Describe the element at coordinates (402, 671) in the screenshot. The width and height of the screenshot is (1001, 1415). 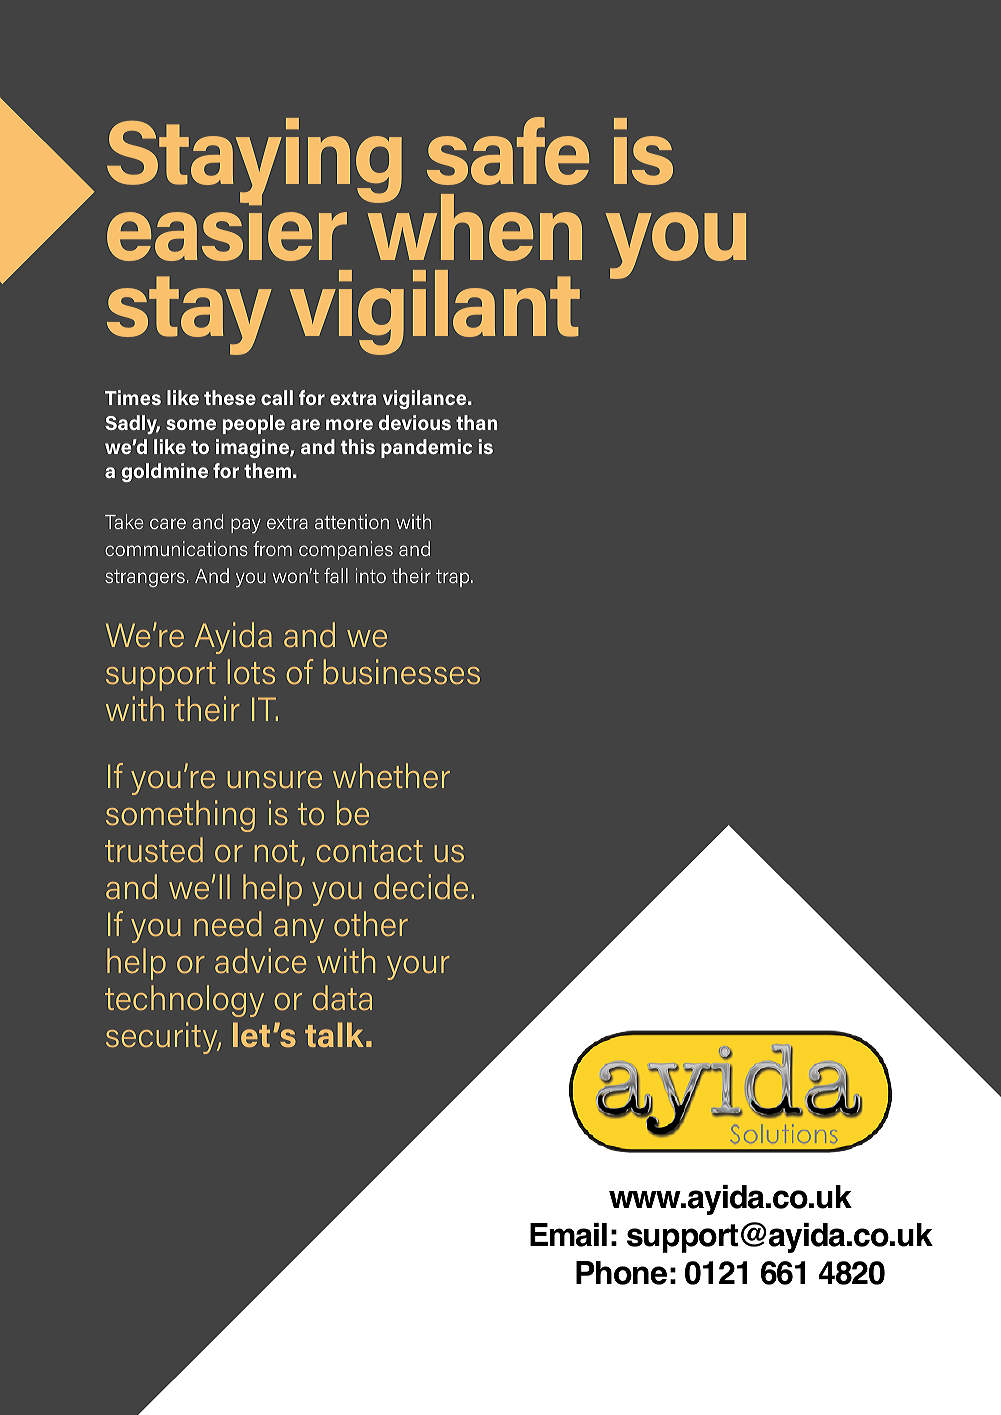
I see `businesses` at that location.
